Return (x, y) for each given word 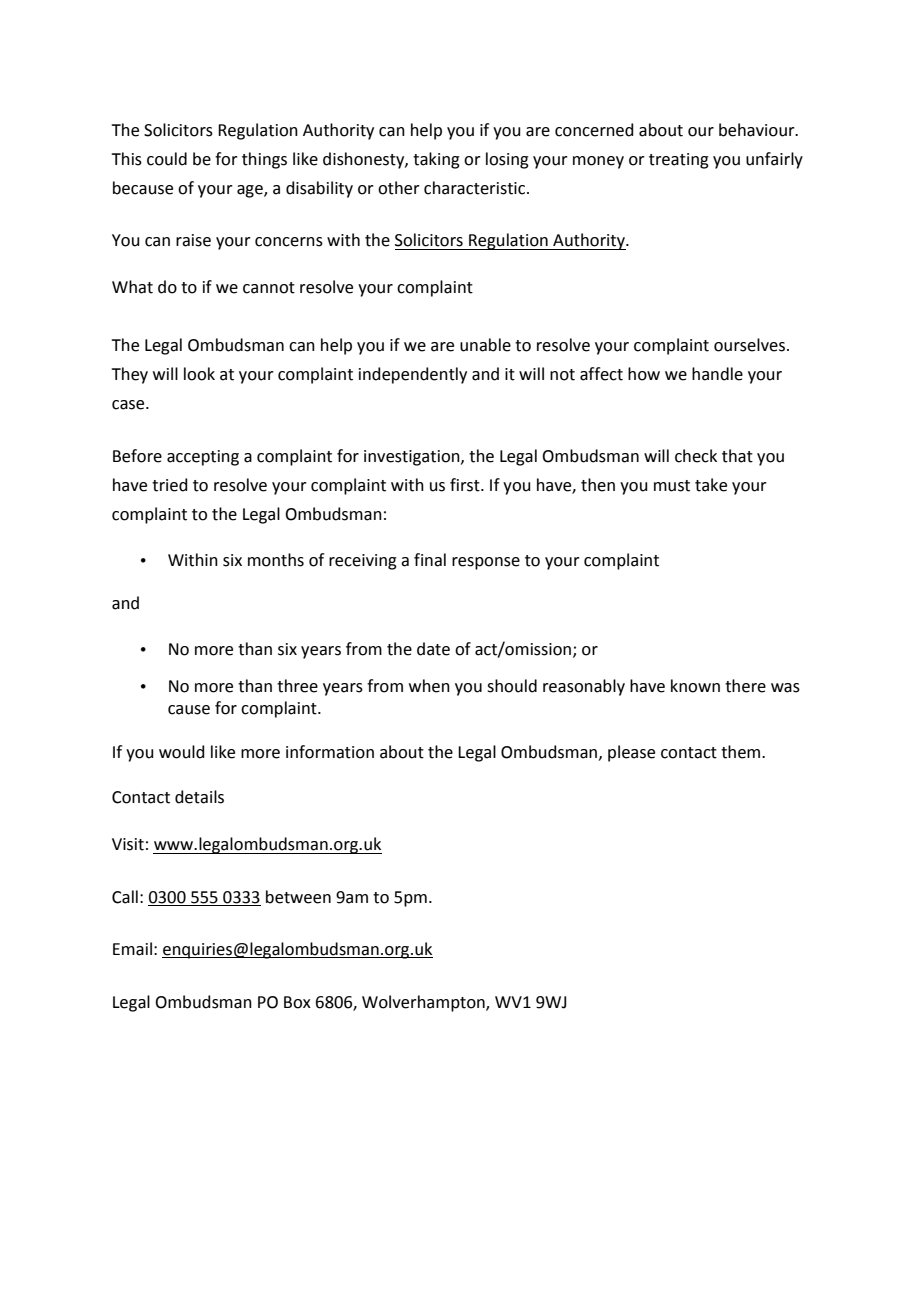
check (696, 456)
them (742, 752)
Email (132, 949)
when (429, 686)
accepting (203, 458)
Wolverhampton (424, 1003)
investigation (413, 458)
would (182, 752)
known (695, 686)
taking (436, 160)
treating (679, 161)
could (167, 159)
